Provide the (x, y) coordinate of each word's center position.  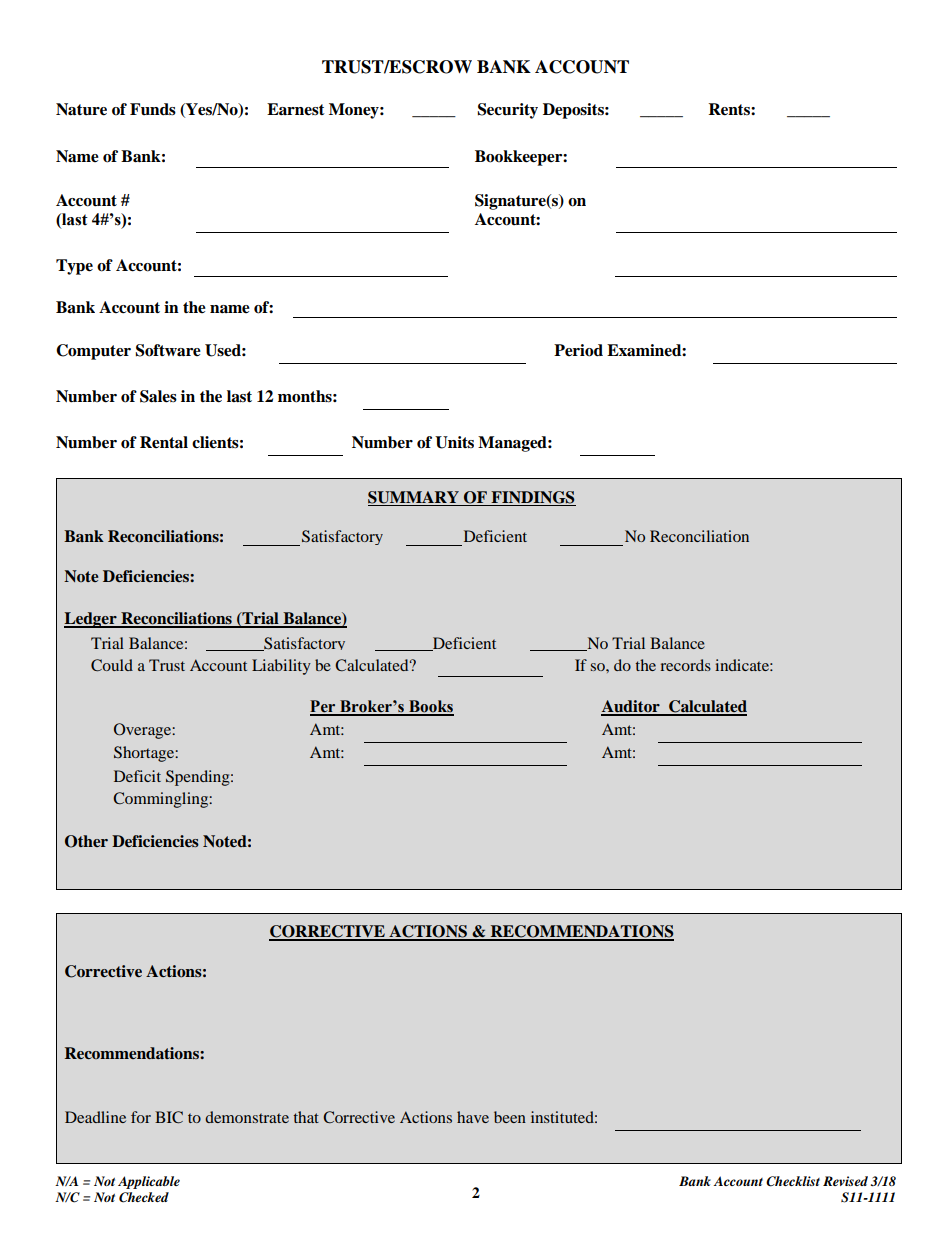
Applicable (149, 1182)
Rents (730, 109)
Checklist (793, 1181)
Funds (153, 109)
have (473, 1117)
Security (508, 111)
